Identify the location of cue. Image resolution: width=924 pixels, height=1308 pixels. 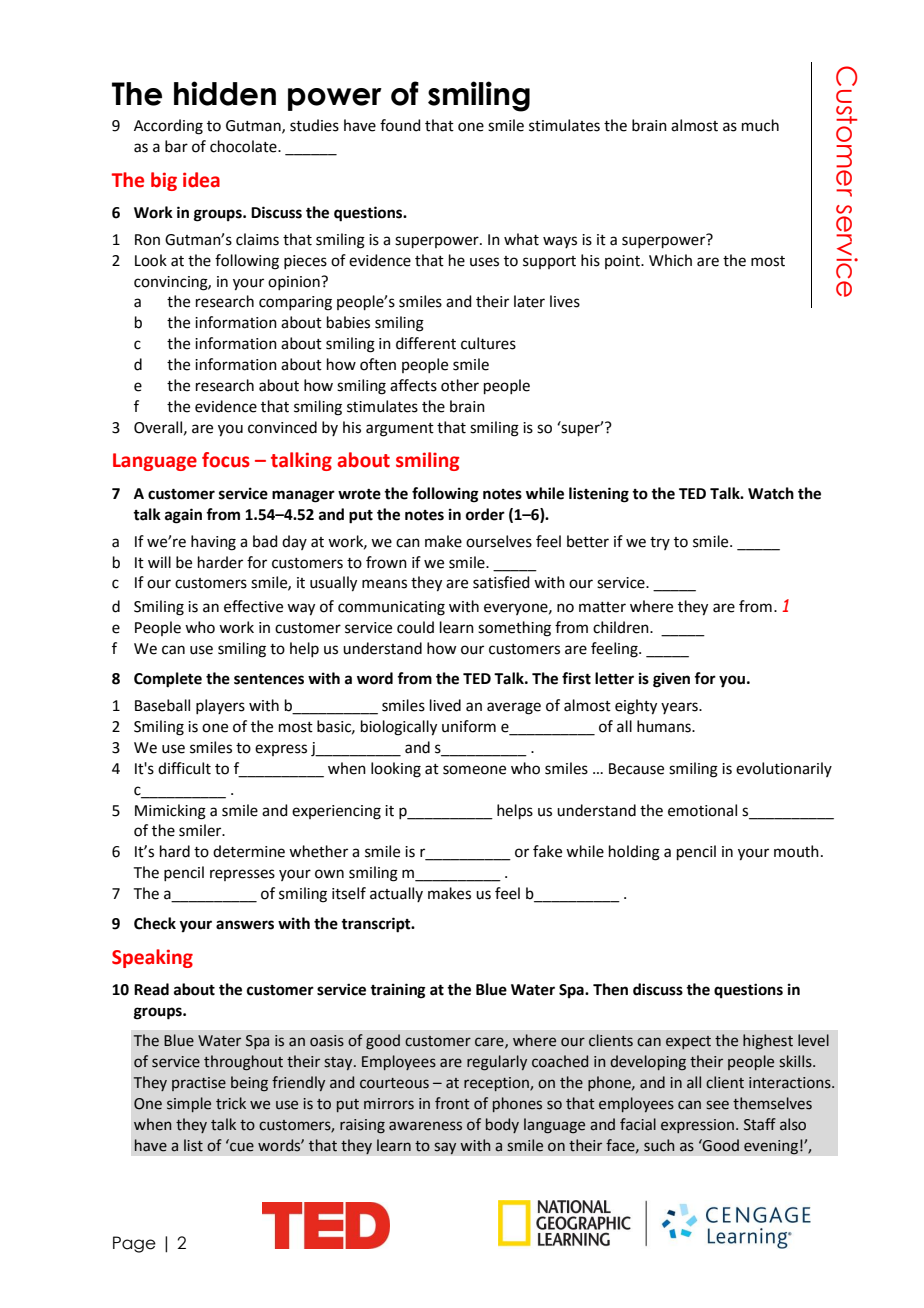
(241, 1146).
